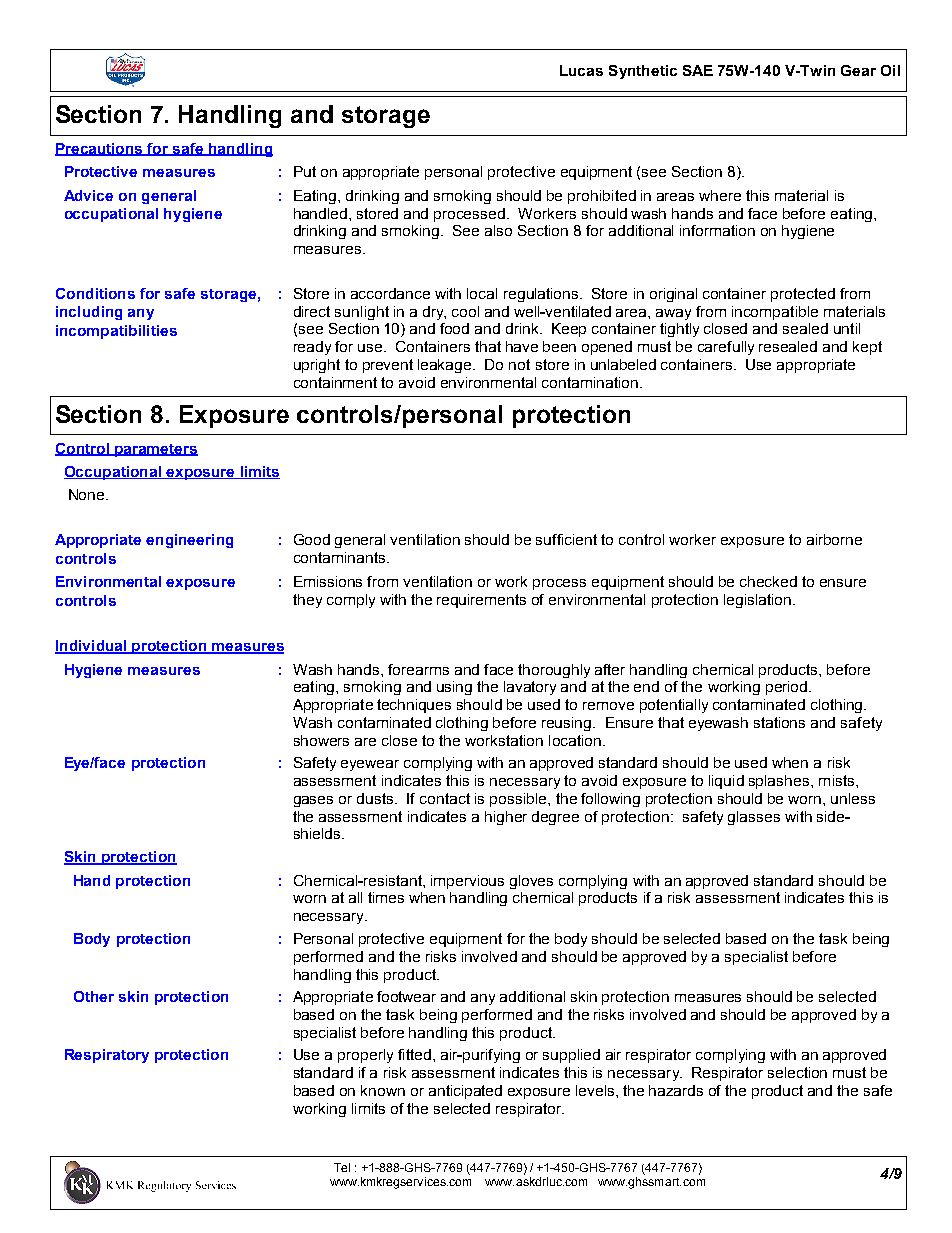  Describe the element at coordinates (757, 601) in the page. I see `legislation` at that location.
